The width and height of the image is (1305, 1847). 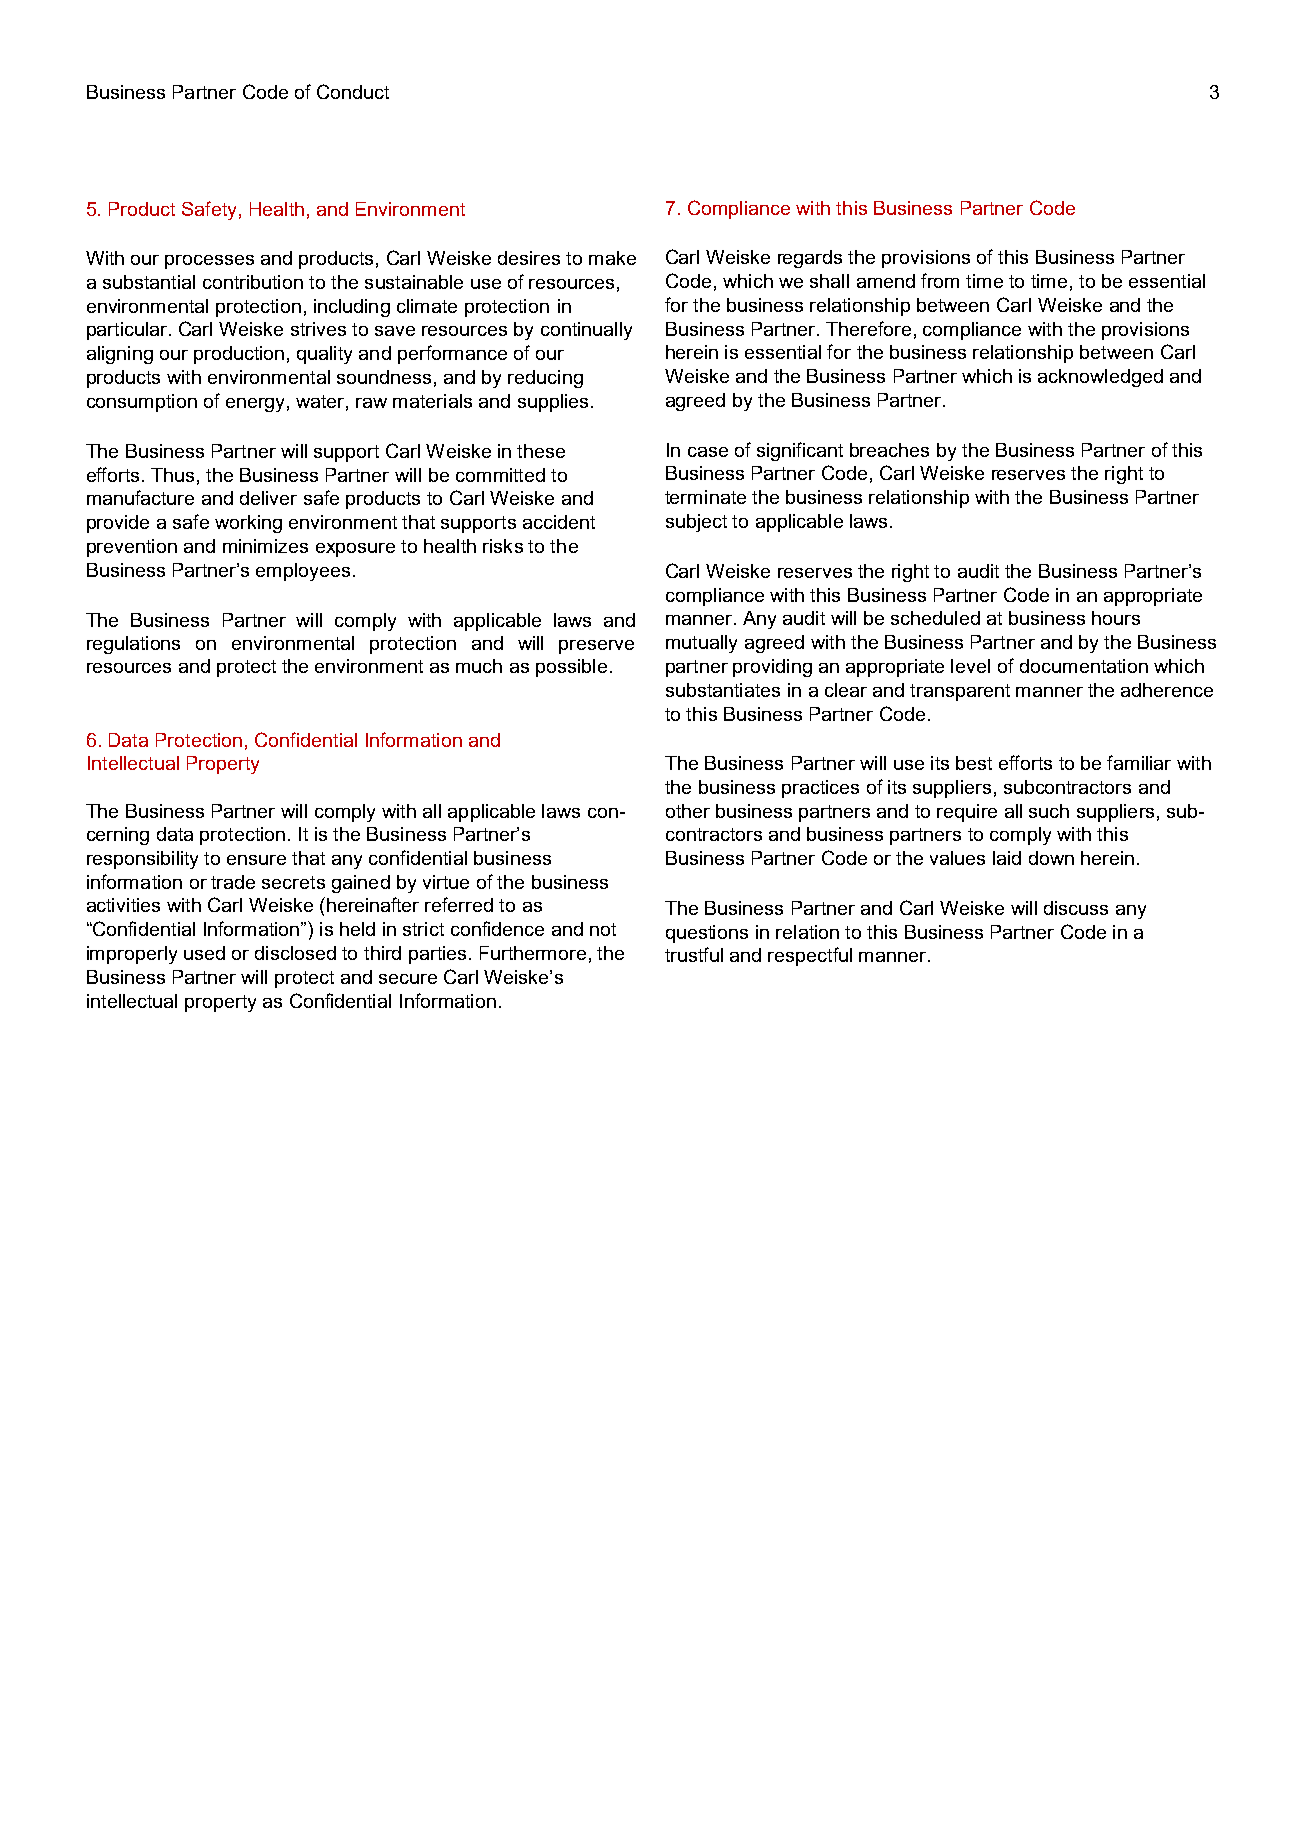 I want to click on hours, so click(x=1116, y=618).
